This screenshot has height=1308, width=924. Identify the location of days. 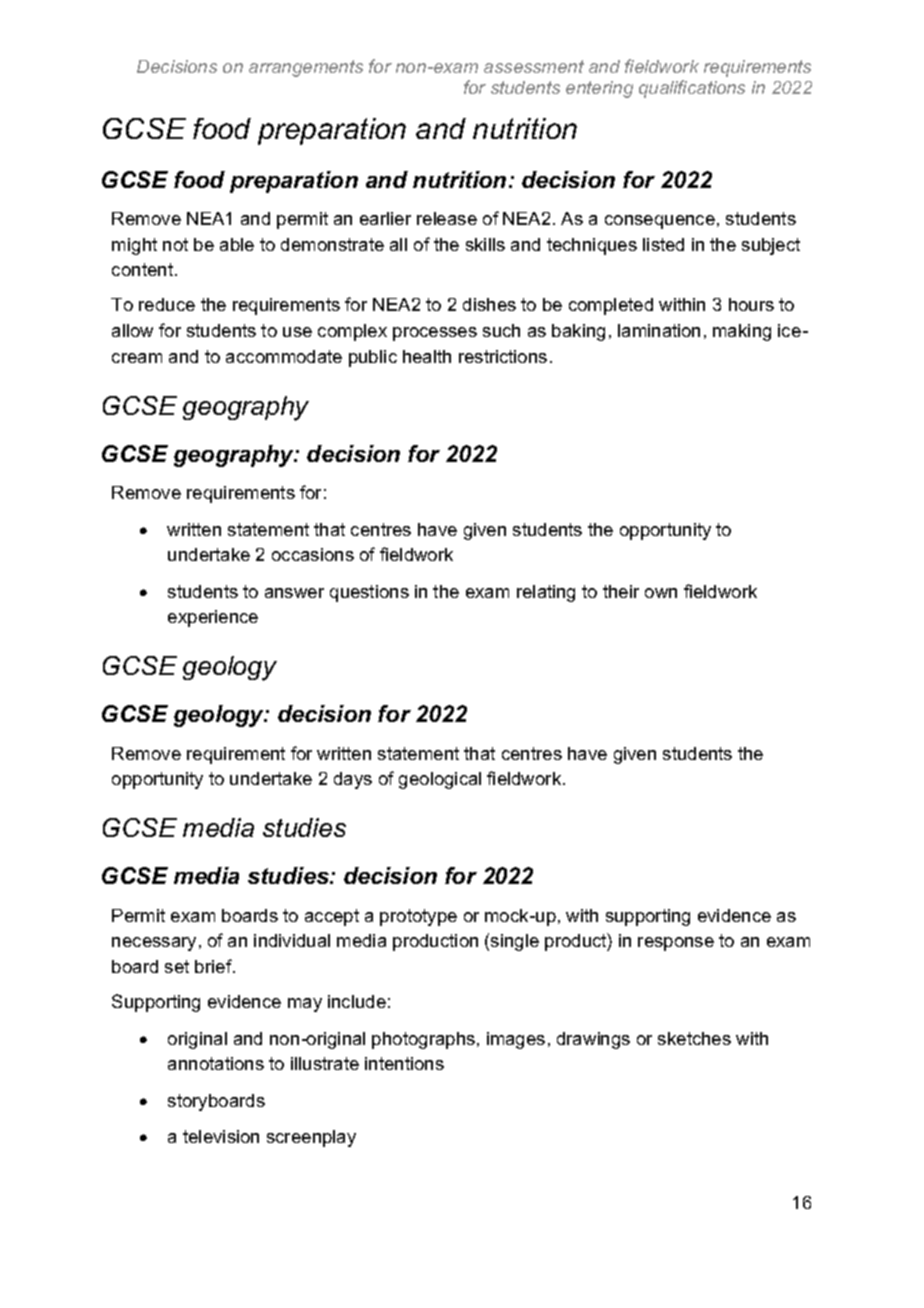
(353, 780).
